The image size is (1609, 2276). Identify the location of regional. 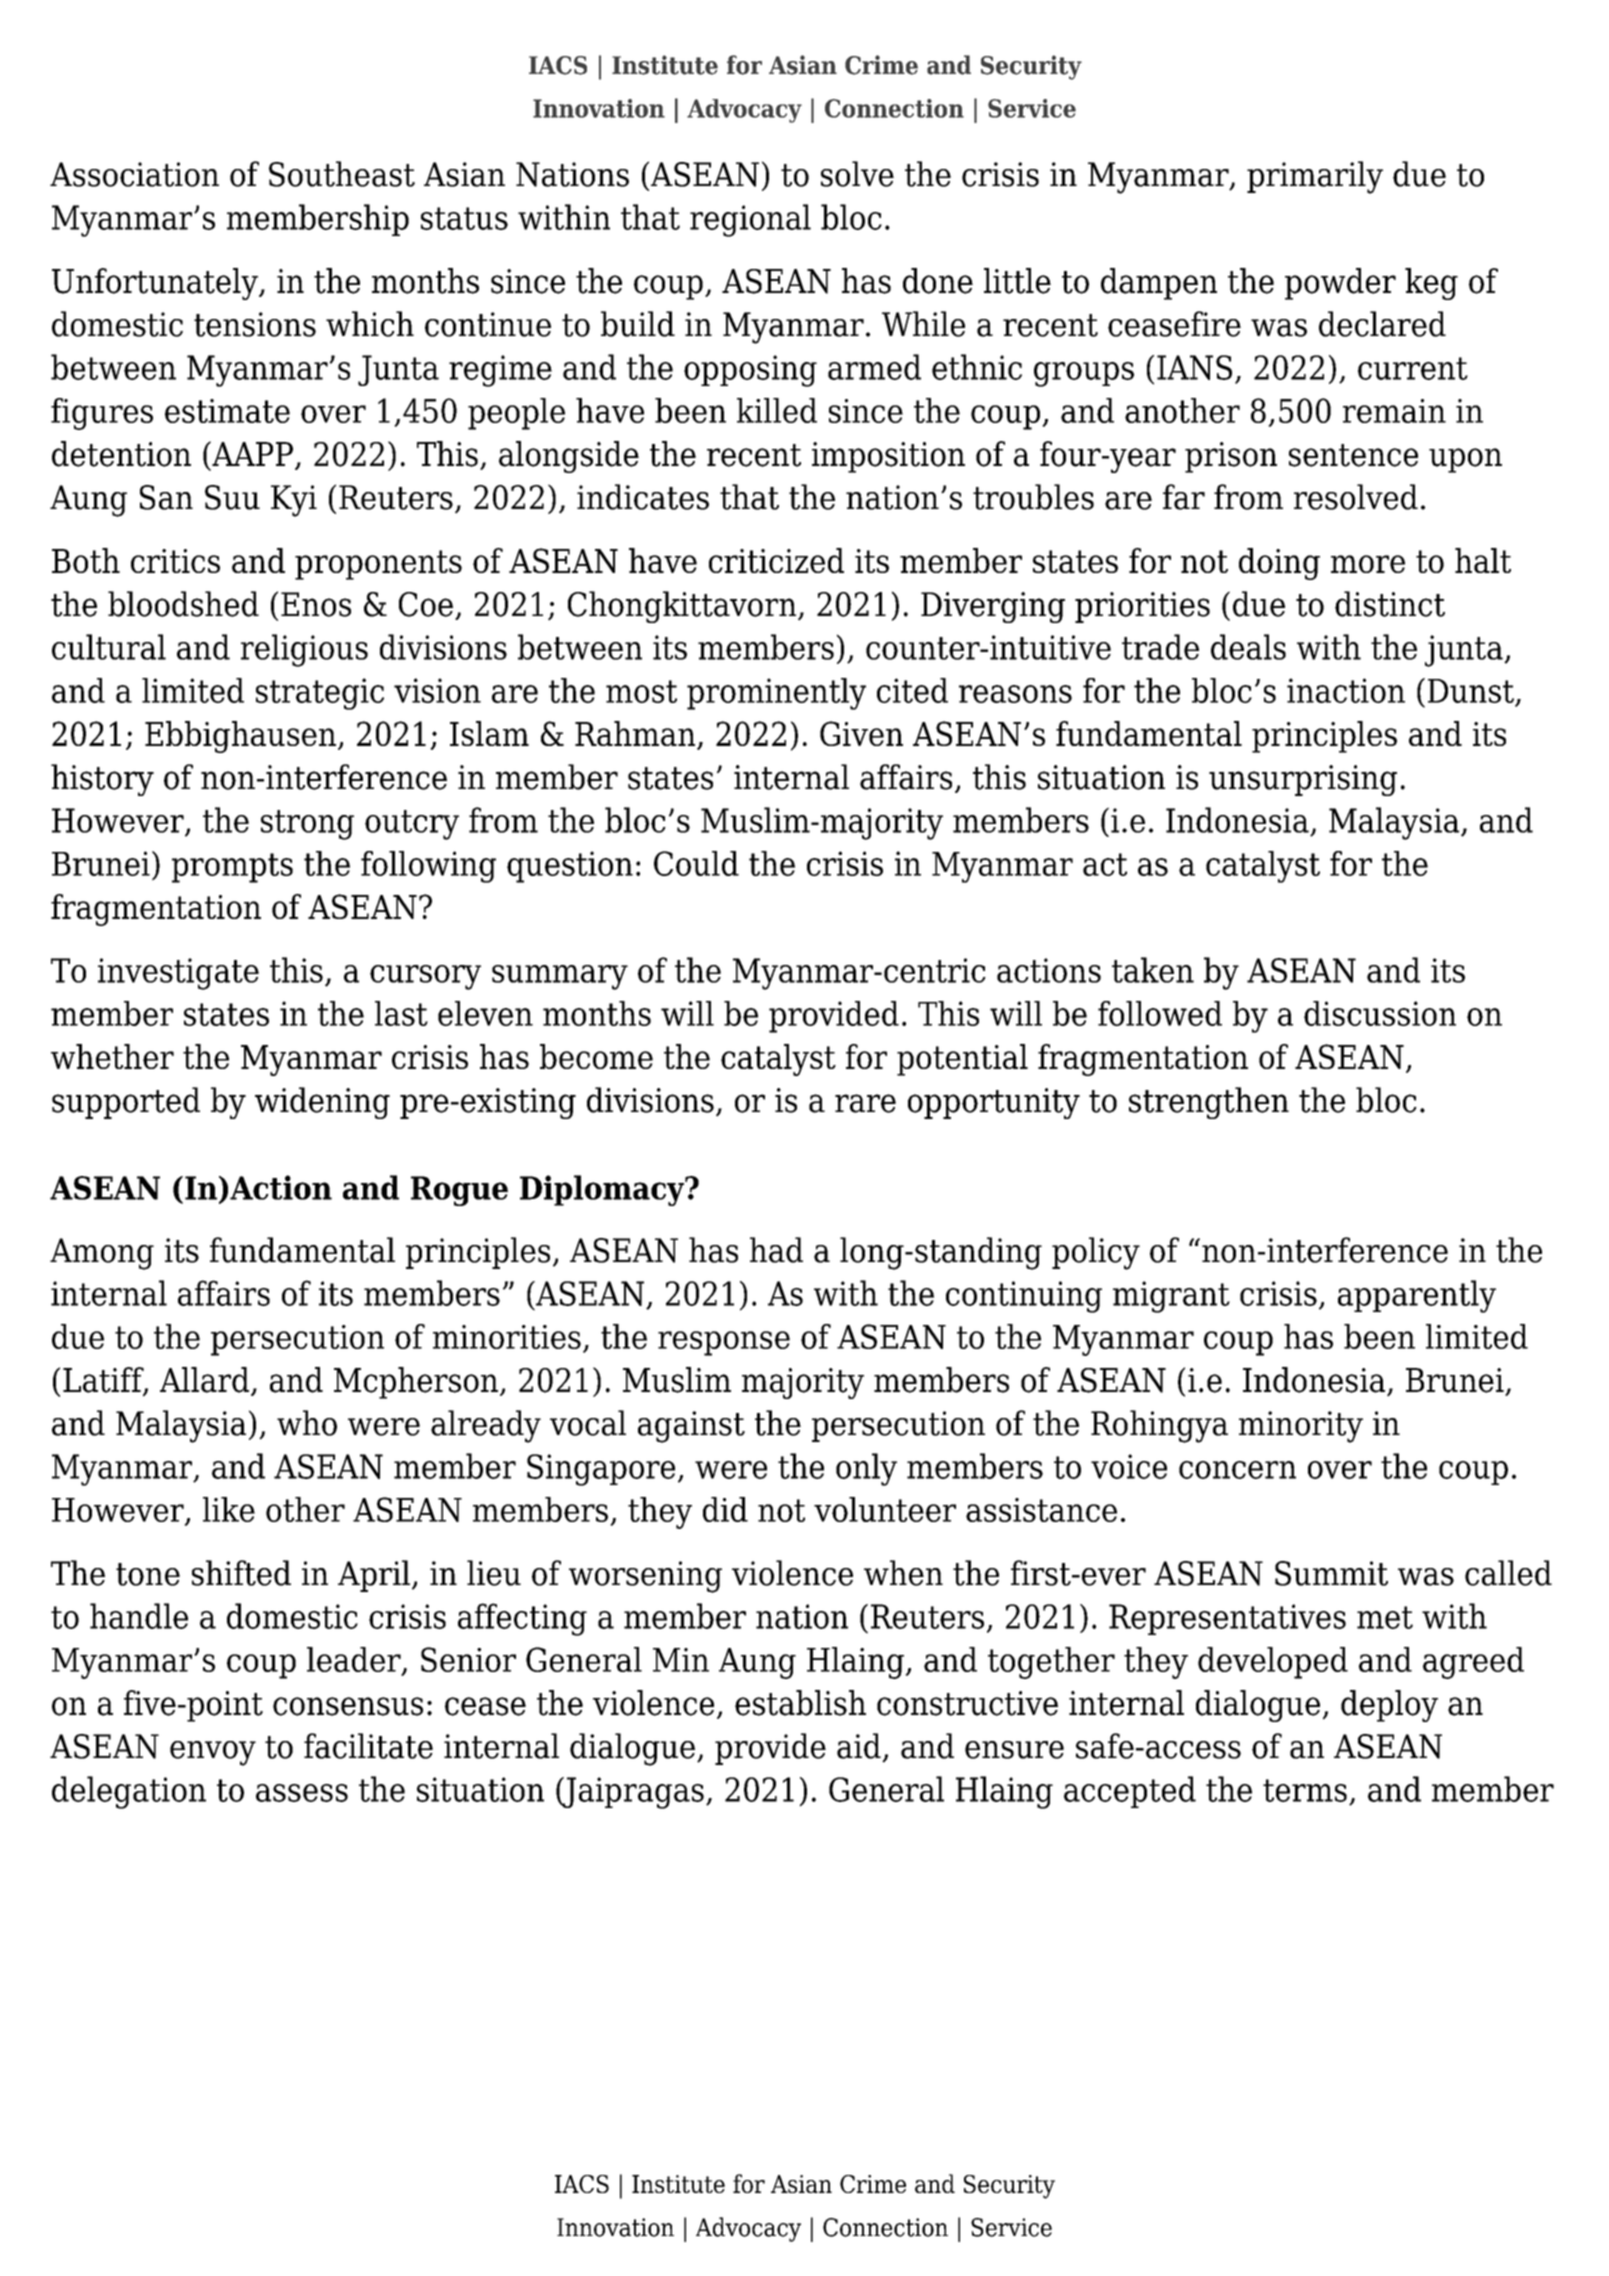
(750, 220).
